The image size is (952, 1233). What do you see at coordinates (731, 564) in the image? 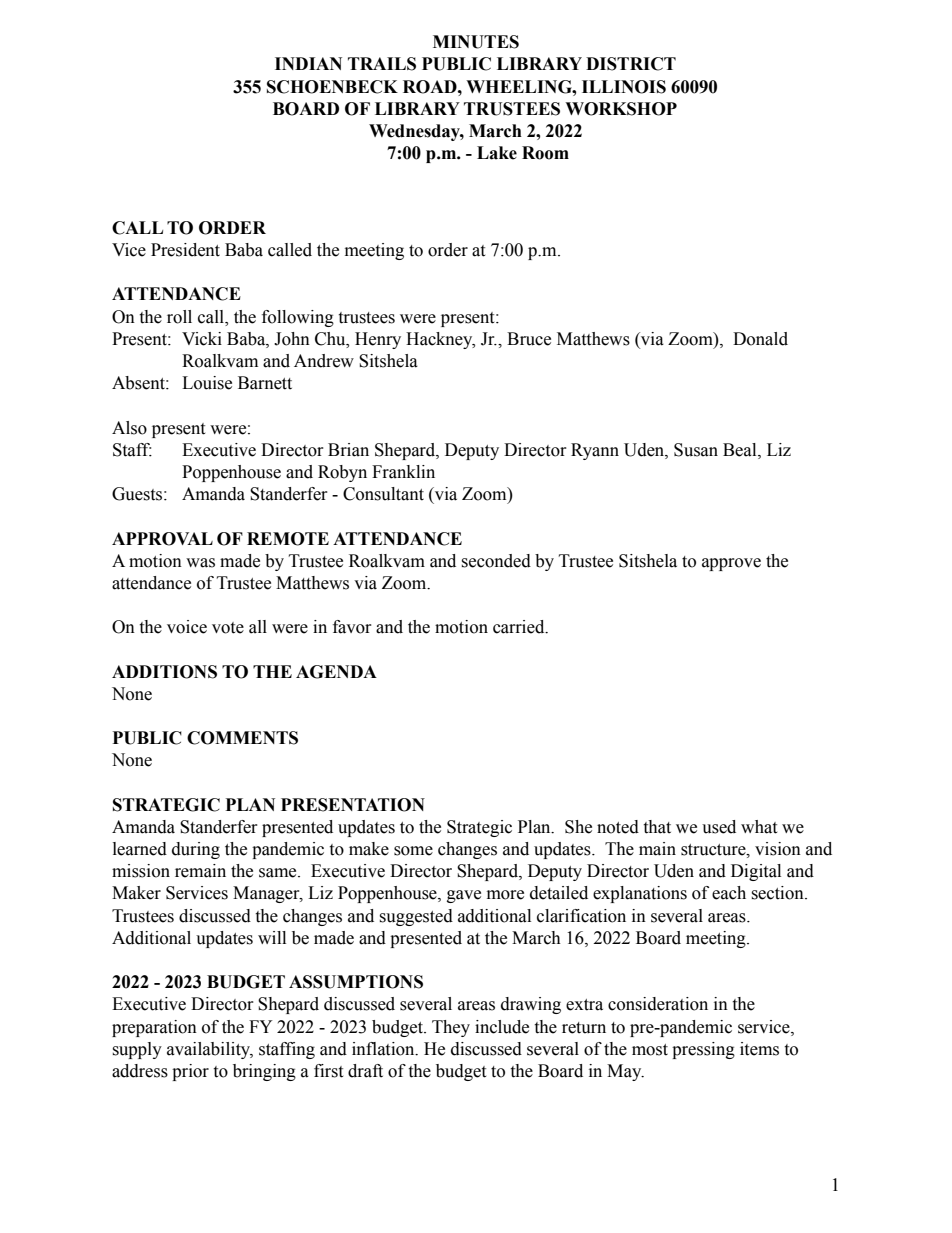
I see `approve` at bounding box center [731, 564].
